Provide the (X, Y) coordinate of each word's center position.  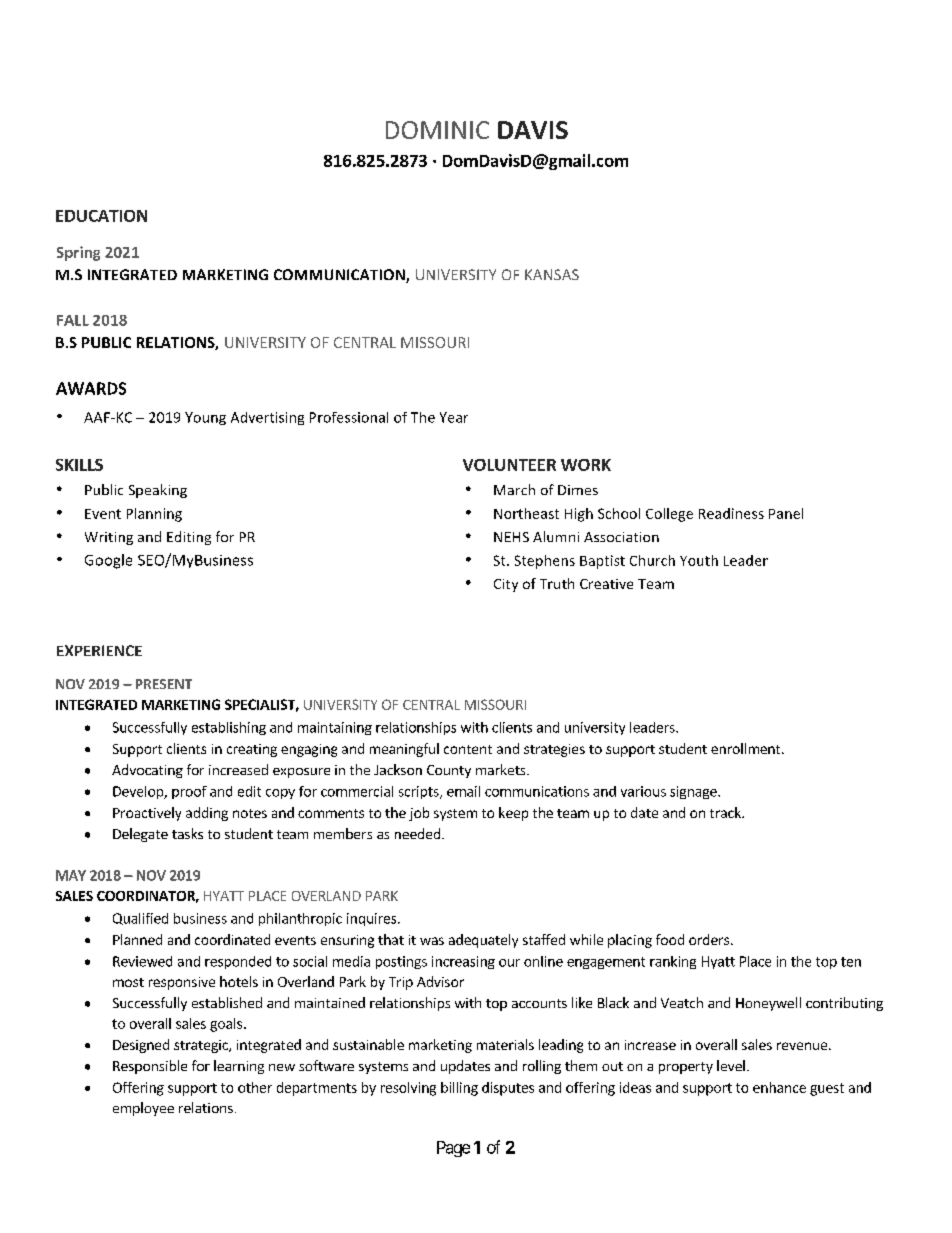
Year (454, 417)
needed (417, 833)
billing (459, 1089)
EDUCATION (101, 216)
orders (709, 939)
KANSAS (552, 274)
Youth (699, 560)
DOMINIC (437, 130)
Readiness (731, 513)
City (506, 585)
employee (143, 1109)
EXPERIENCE (99, 650)
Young (205, 418)
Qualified (140, 919)
